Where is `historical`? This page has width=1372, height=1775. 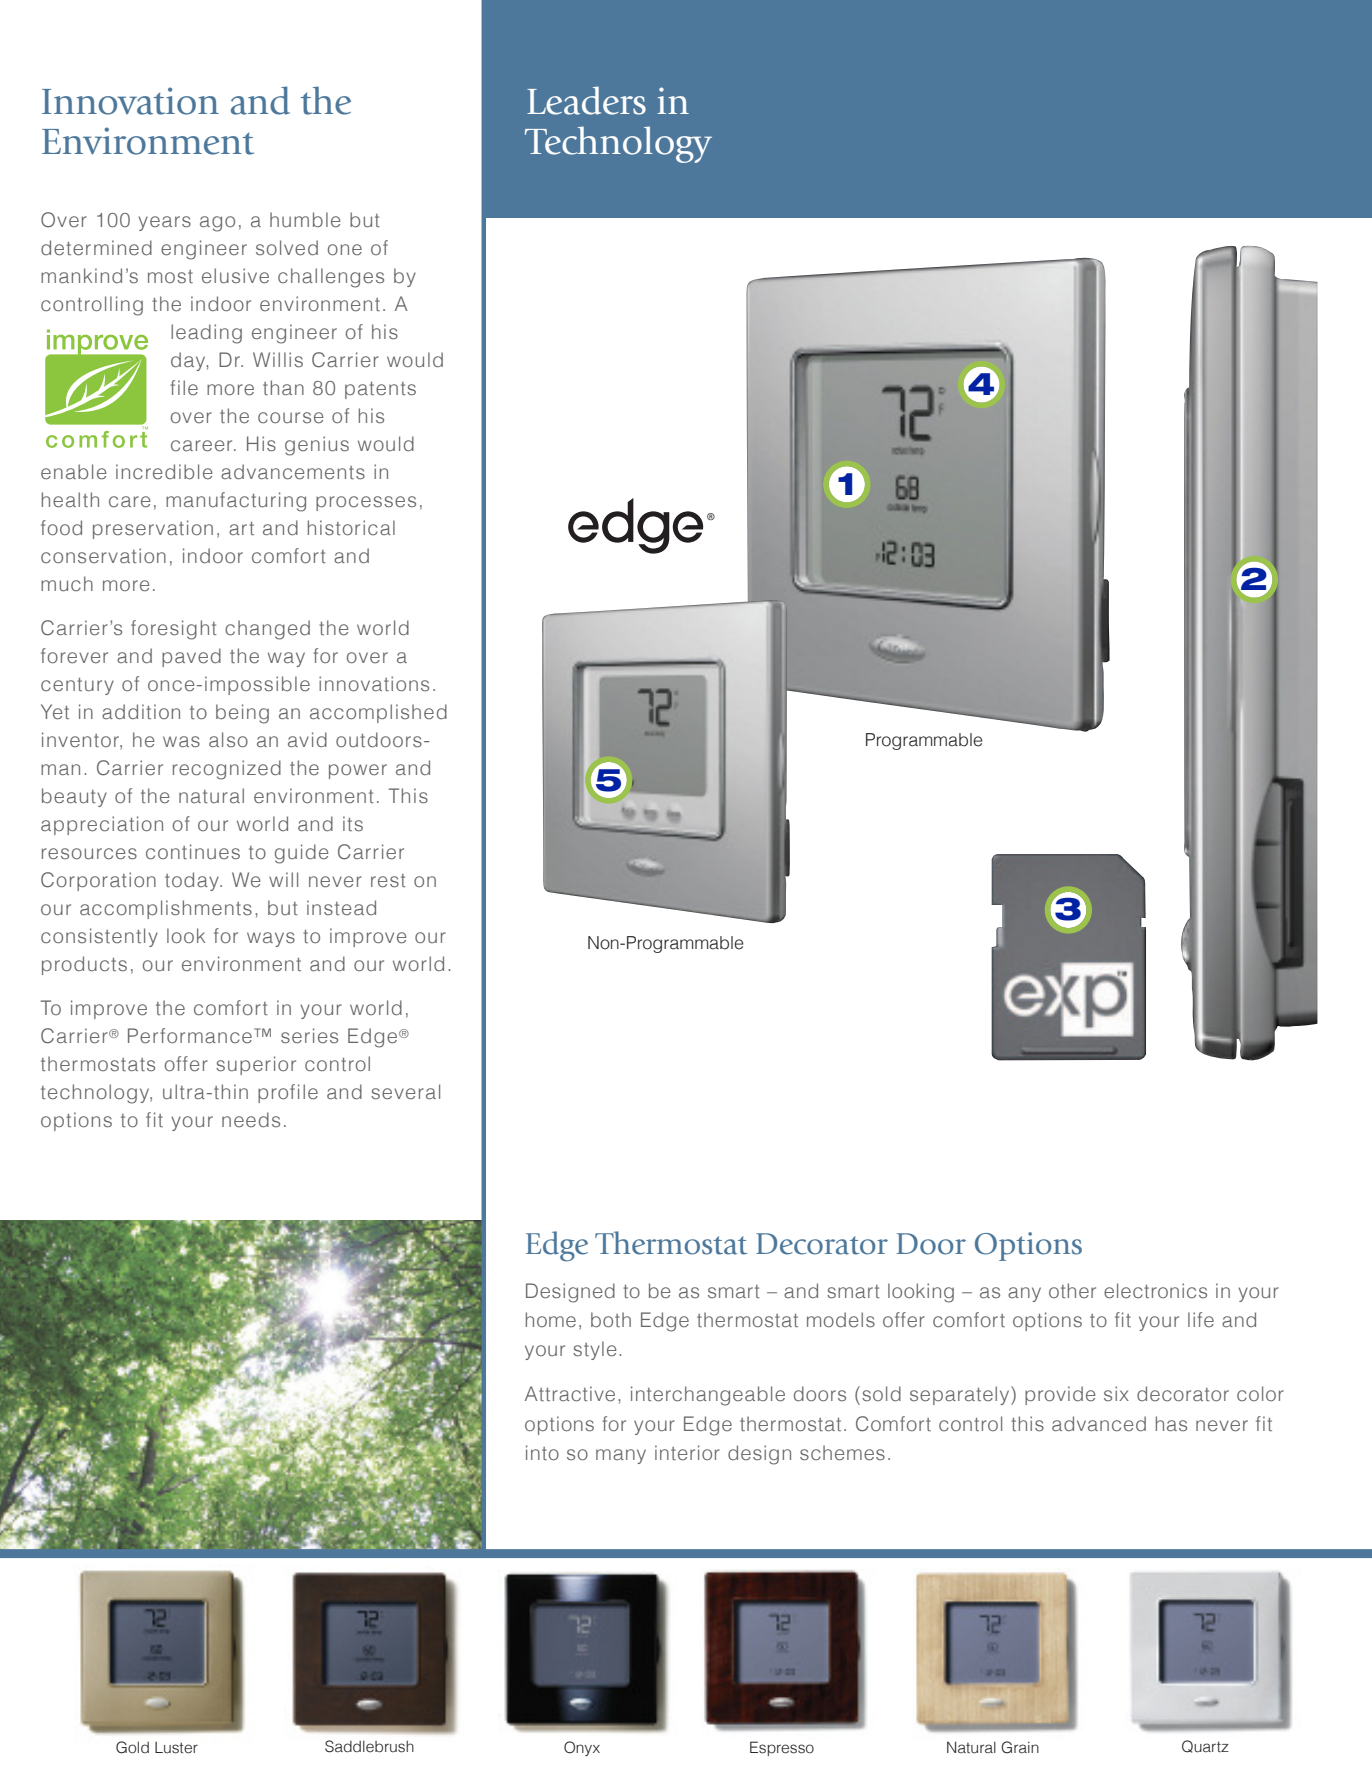
historical is located at coordinates (351, 528).
